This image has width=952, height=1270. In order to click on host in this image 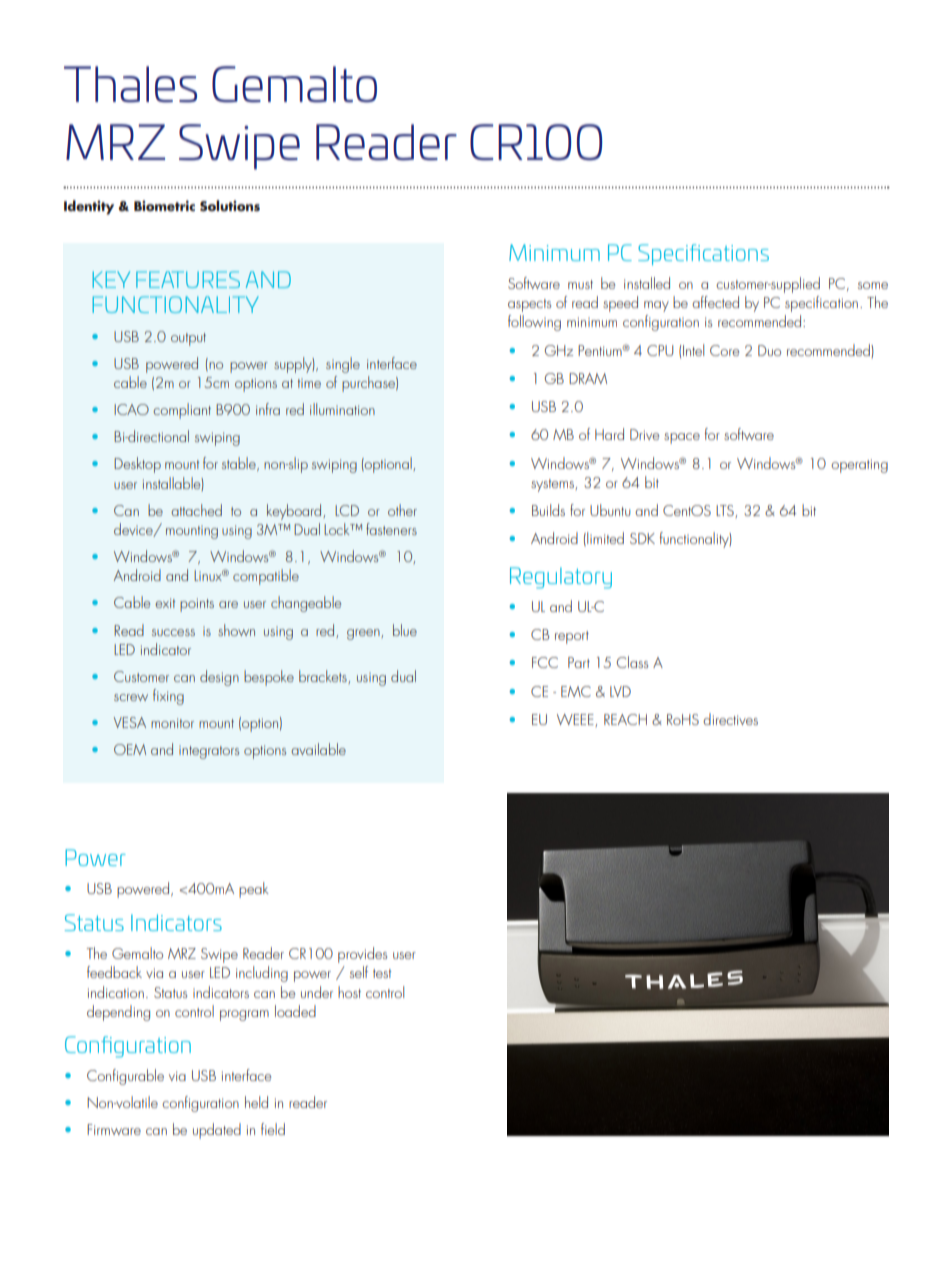, I will do `click(349, 992)`.
